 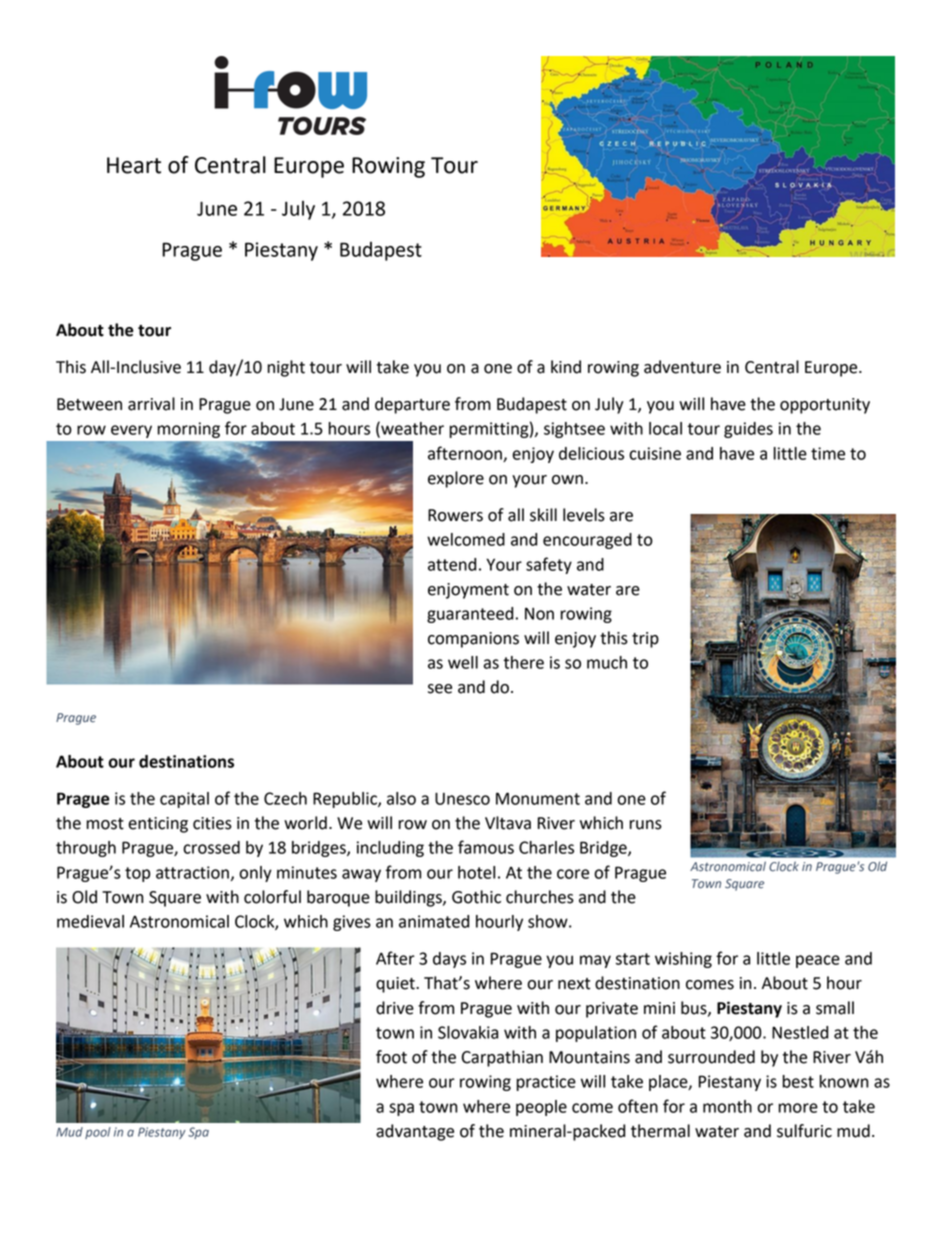 I want to click on runs, so click(x=645, y=825).
